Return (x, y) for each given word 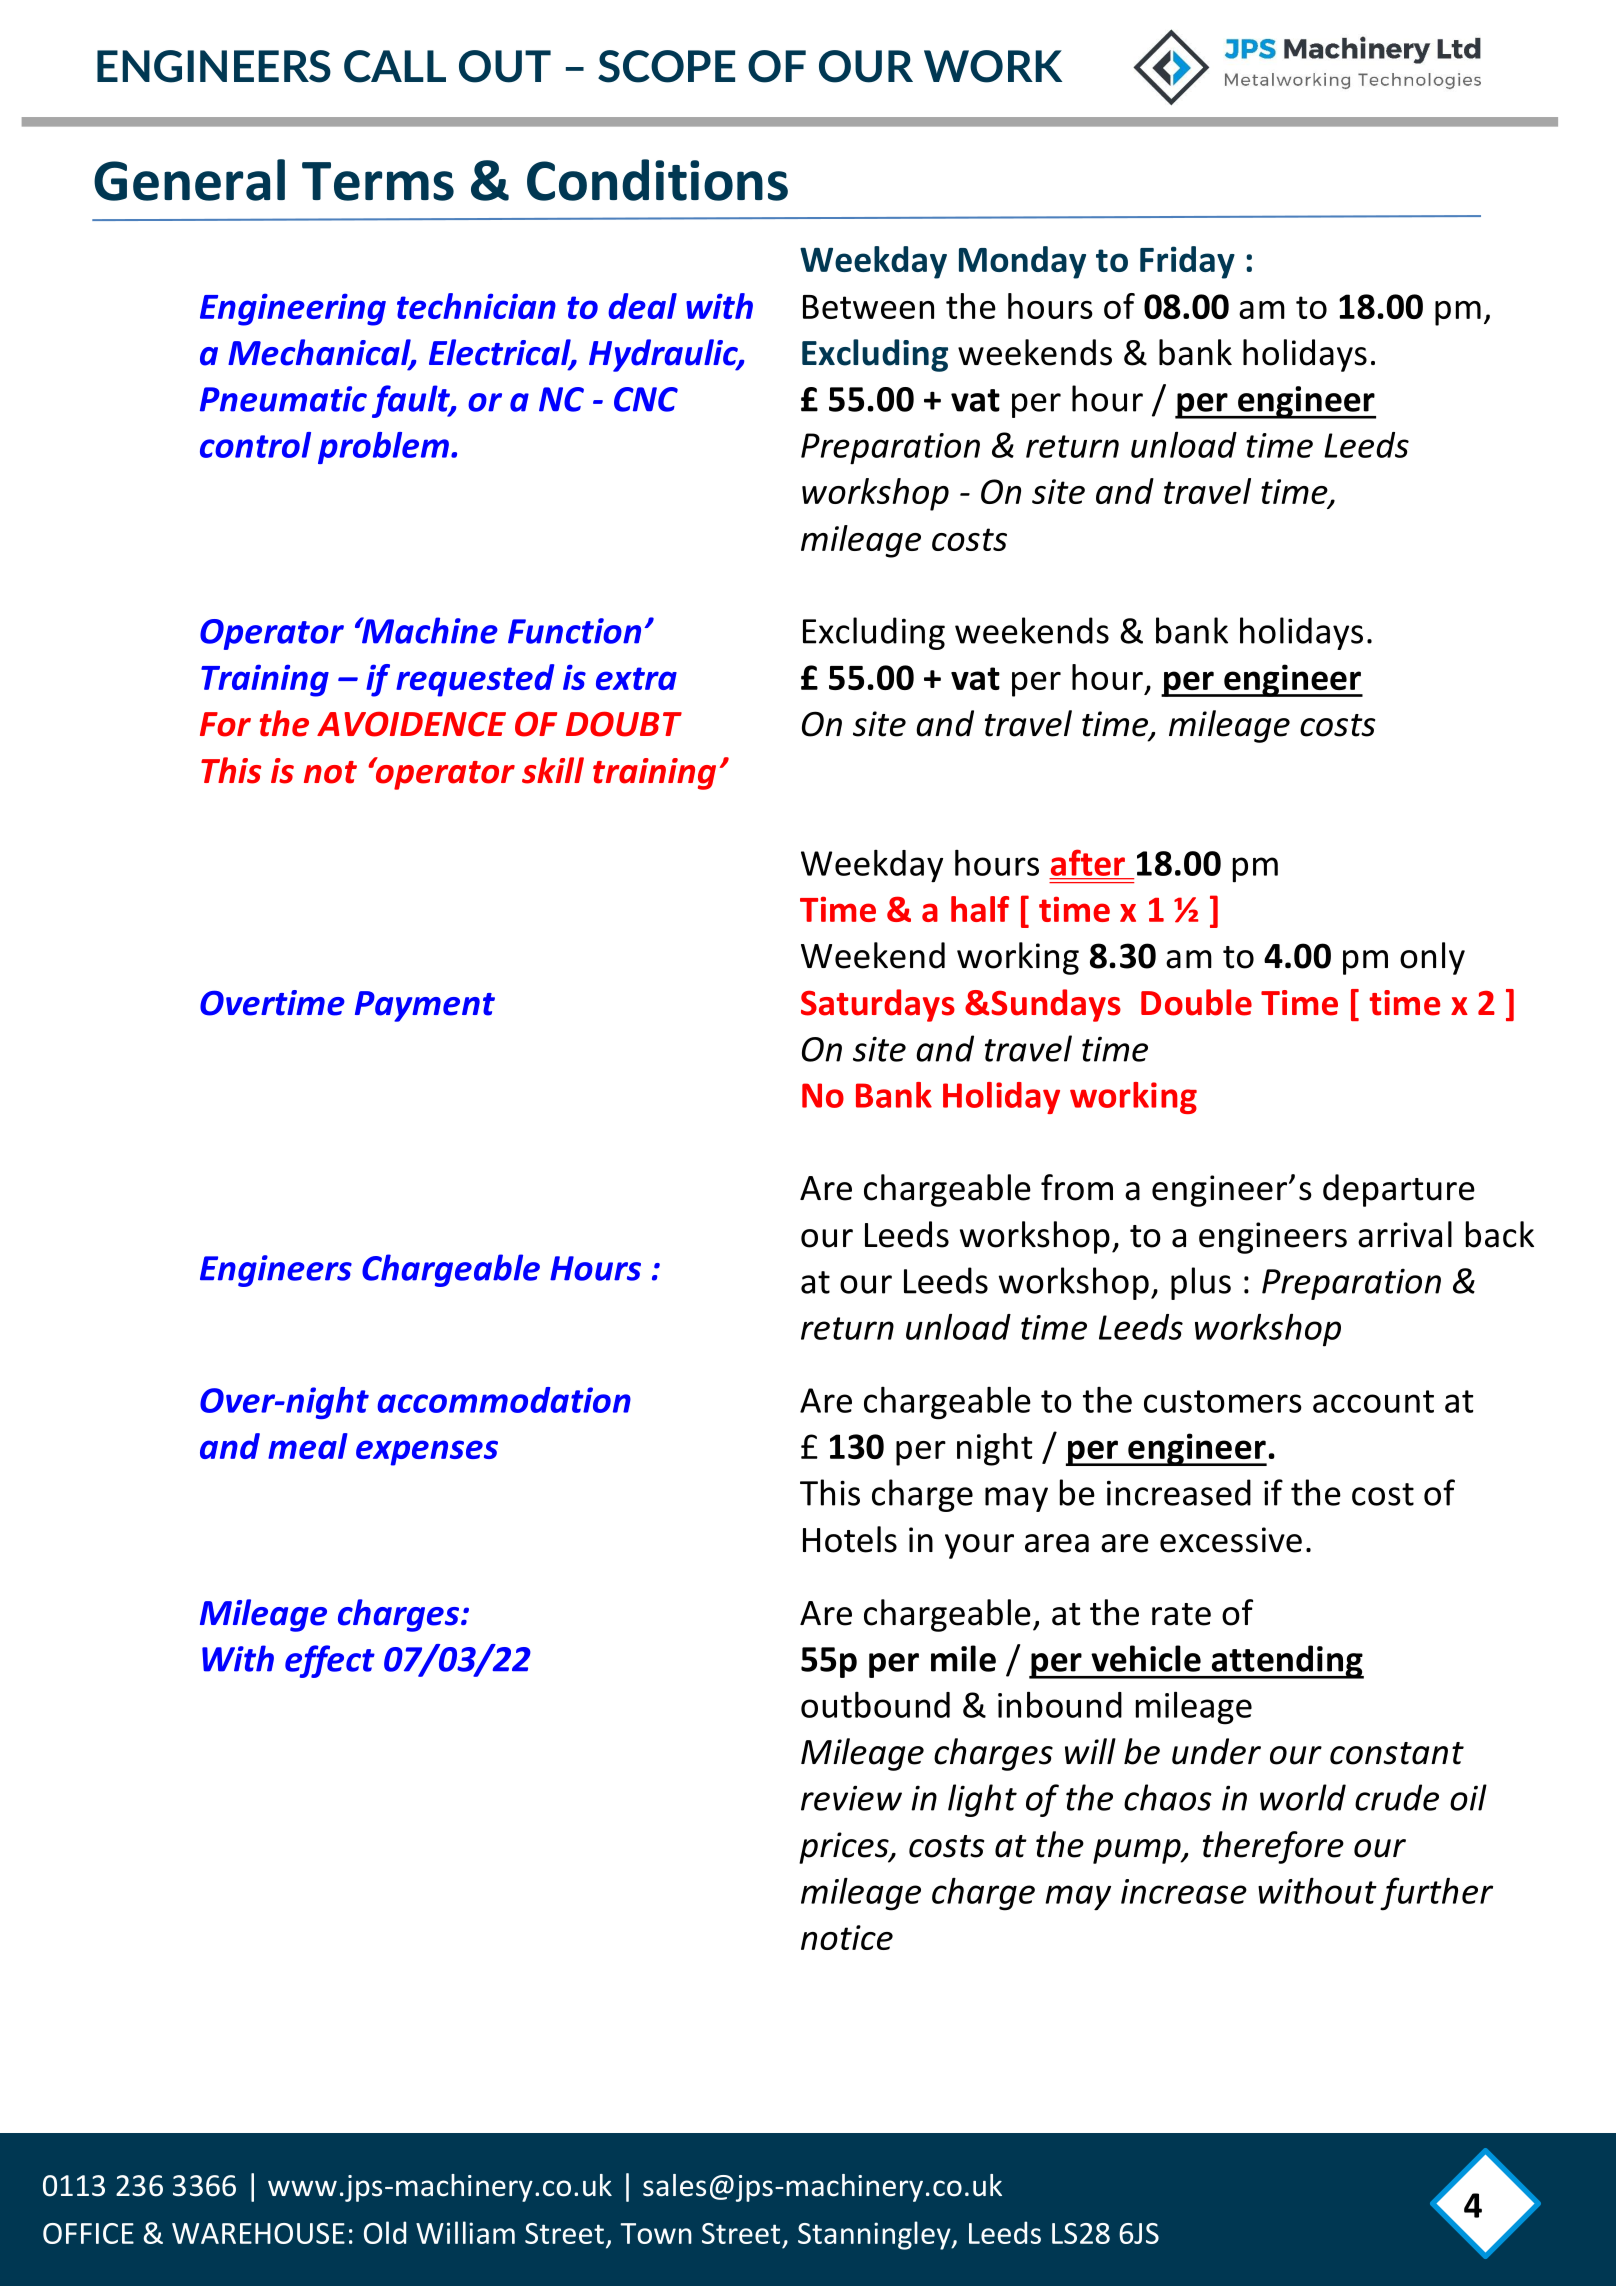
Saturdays (878, 1005)
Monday (1022, 262)
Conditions (657, 180)
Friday (1187, 262)
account (1373, 1401)
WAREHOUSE (258, 2233)
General (189, 180)
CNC (646, 399)
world (1303, 1797)
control (255, 445)
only (1432, 958)
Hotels (850, 1539)
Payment (425, 1006)
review (851, 1798)
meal (308, 1446)
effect (330, 1661)
